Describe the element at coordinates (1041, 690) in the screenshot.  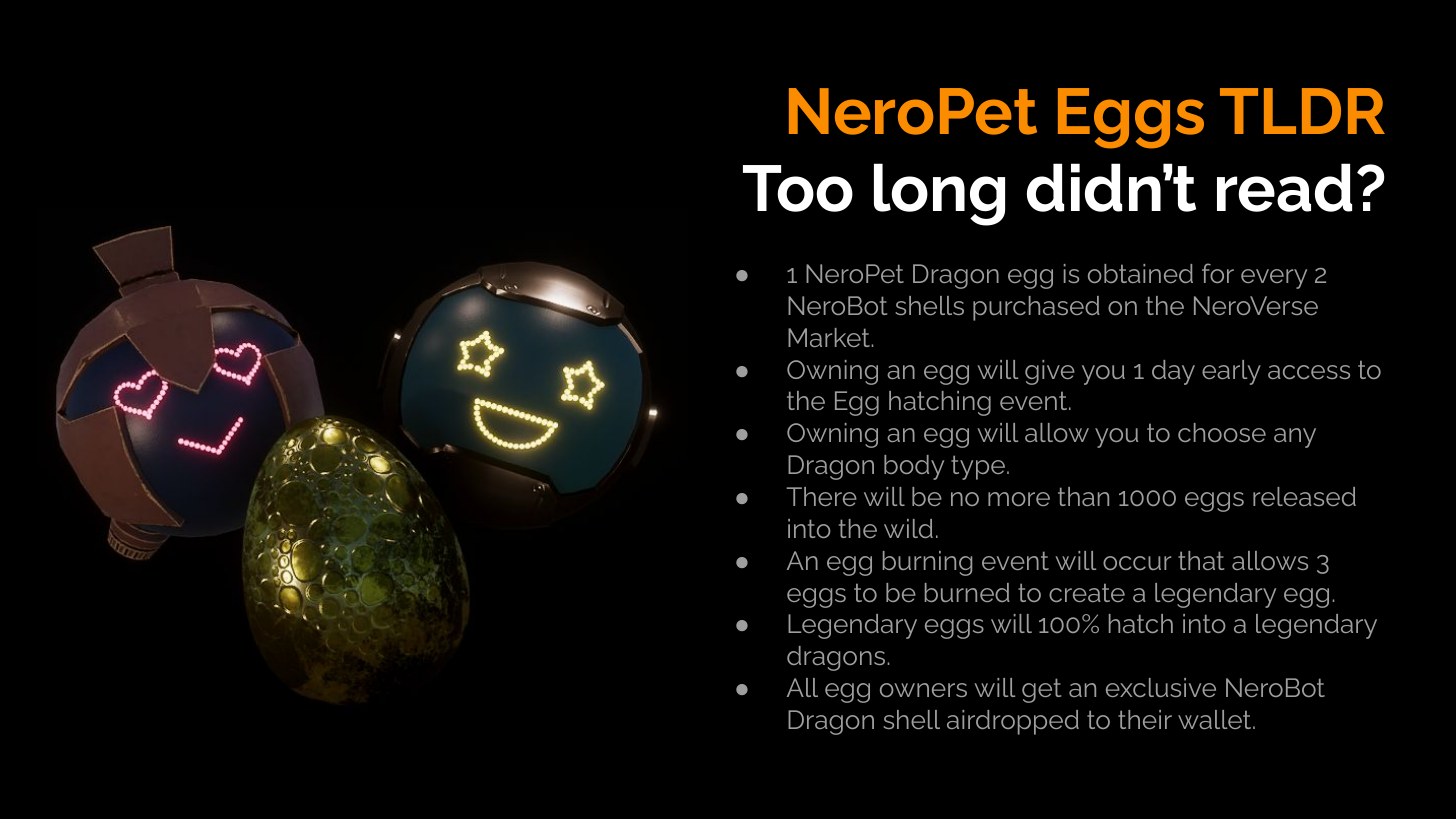
I see `get` at that location.
